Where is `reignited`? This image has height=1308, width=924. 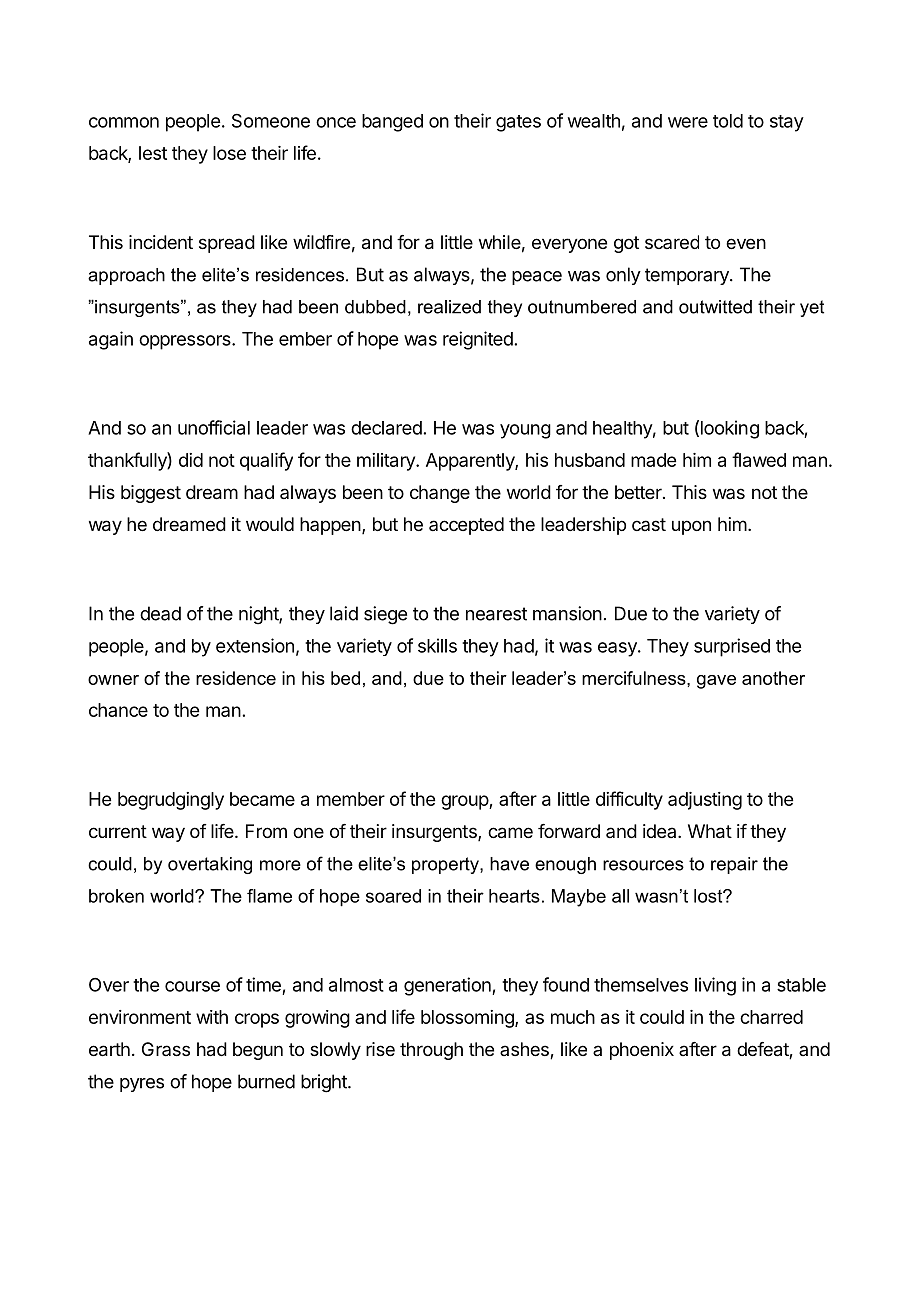 reignited is located at coordinates (478, 340).
